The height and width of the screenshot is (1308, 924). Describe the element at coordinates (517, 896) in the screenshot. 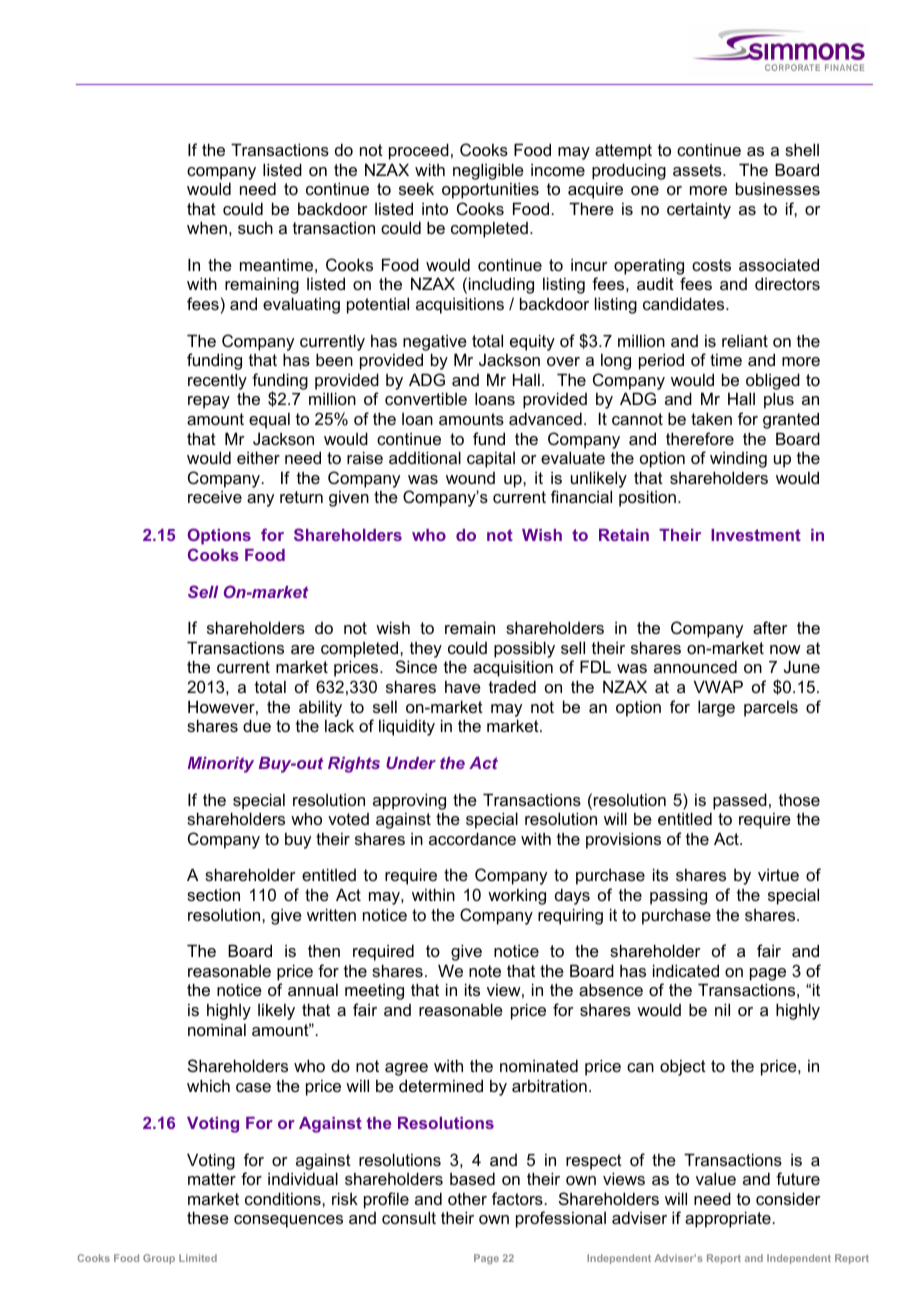

I see `working` at that location.
